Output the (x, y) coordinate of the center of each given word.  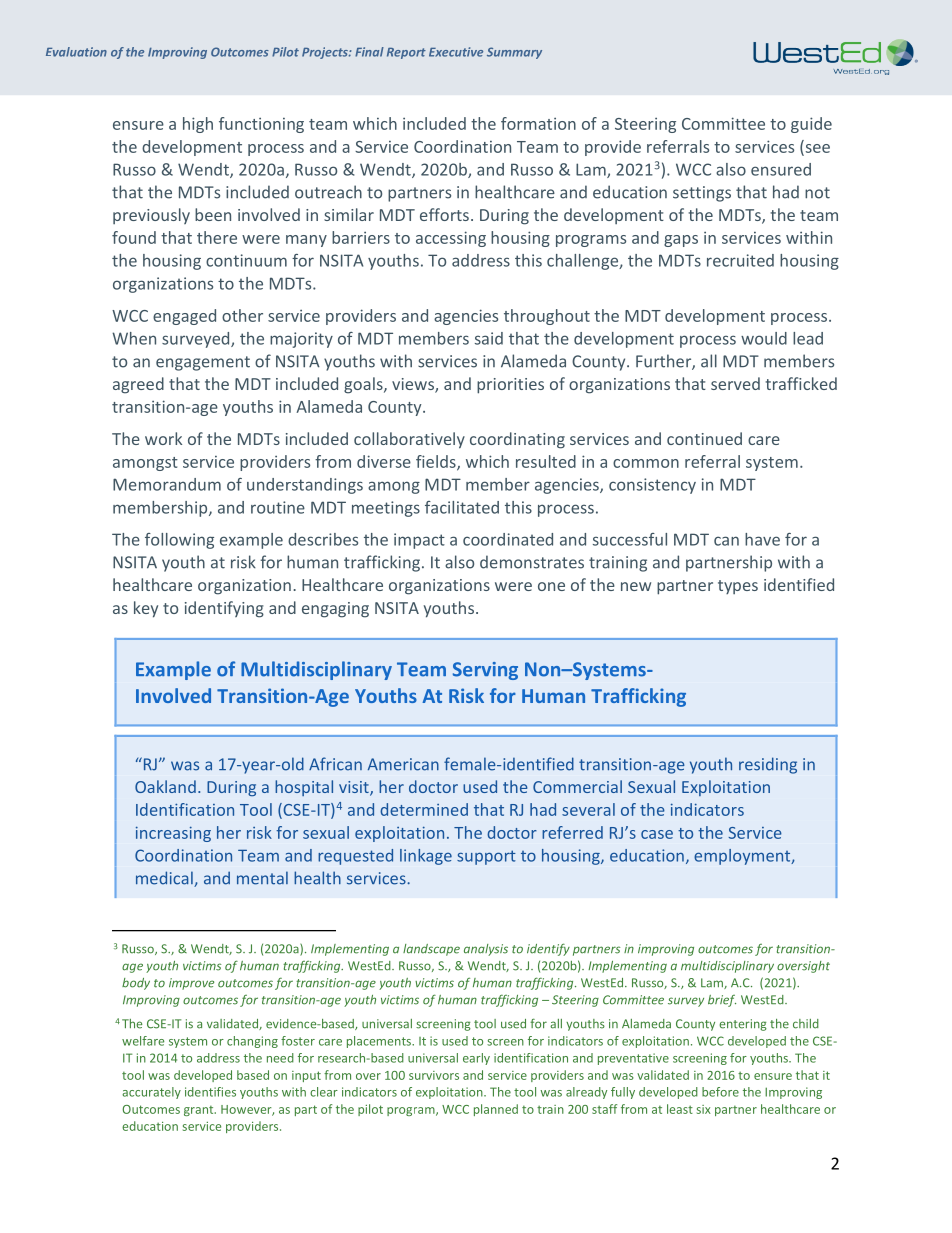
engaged (184, 317)
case (657, 834)
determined (424, 809)
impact (419, 541)
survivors (434, 1075)
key (146, 609)
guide (811, 125)
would (764, 338)
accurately (151, 1093)
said (489, 338)
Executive (456, 52)
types (738, 587)
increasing (173, 834)
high (198, 125)
